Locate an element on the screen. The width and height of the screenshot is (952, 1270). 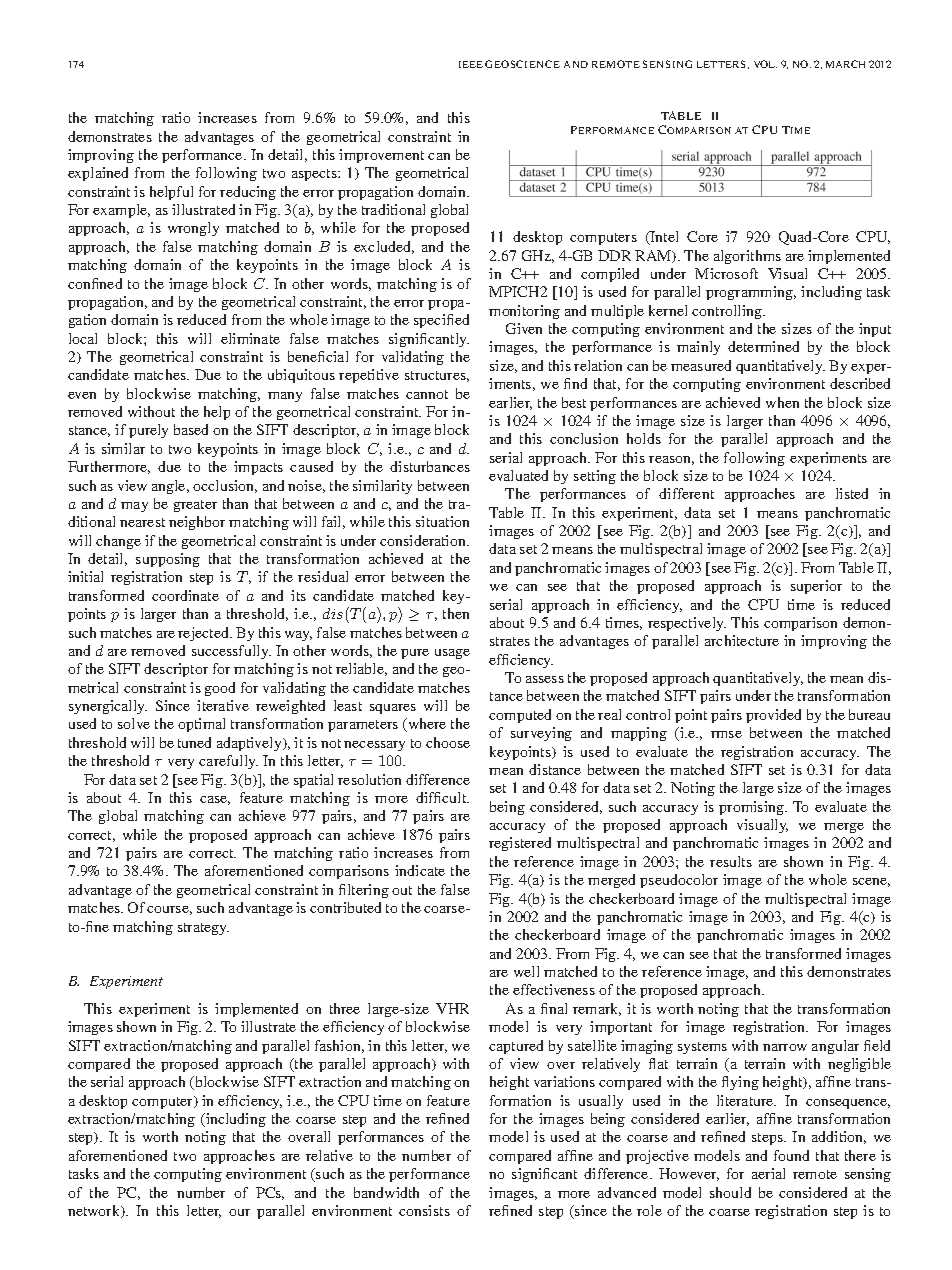
network is located at coordinates (95, 1211).
